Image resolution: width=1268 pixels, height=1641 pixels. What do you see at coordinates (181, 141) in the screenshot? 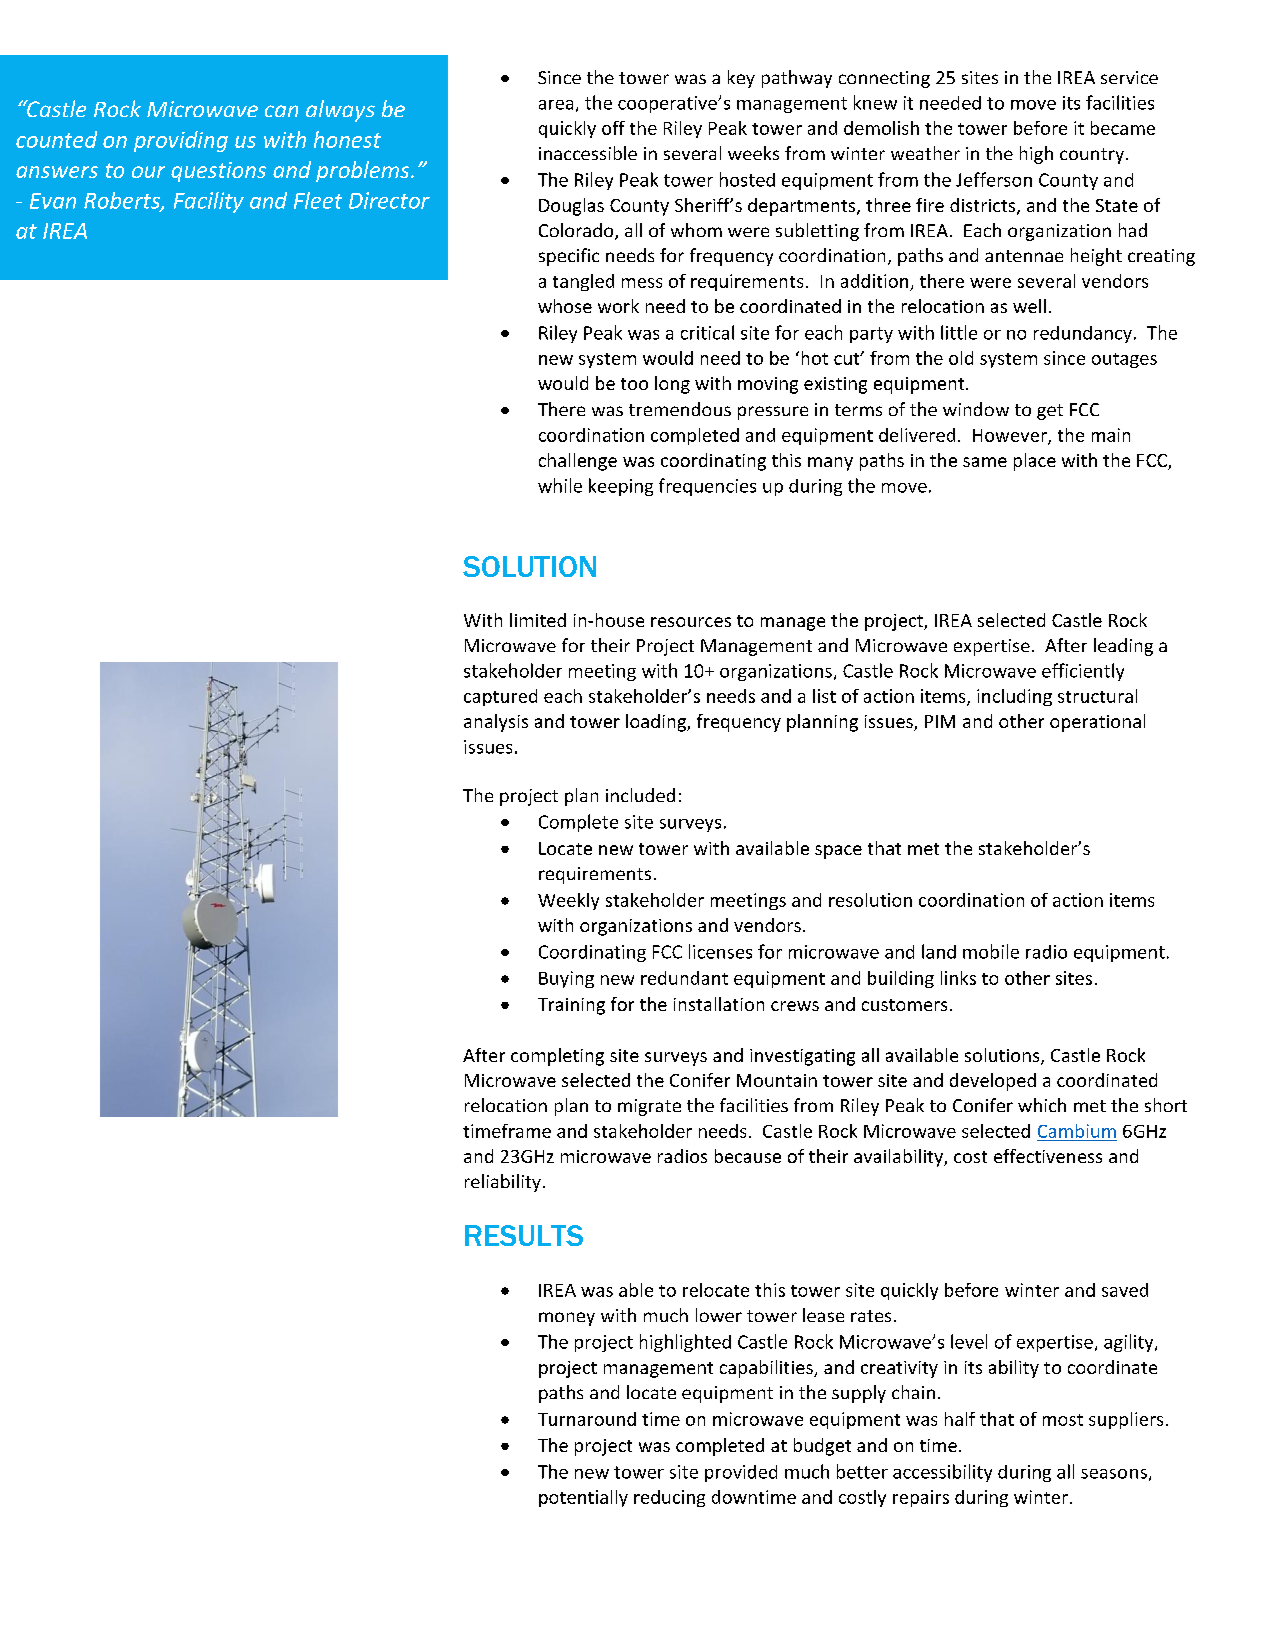
I see `providing` at bounding box center [181, 141].
